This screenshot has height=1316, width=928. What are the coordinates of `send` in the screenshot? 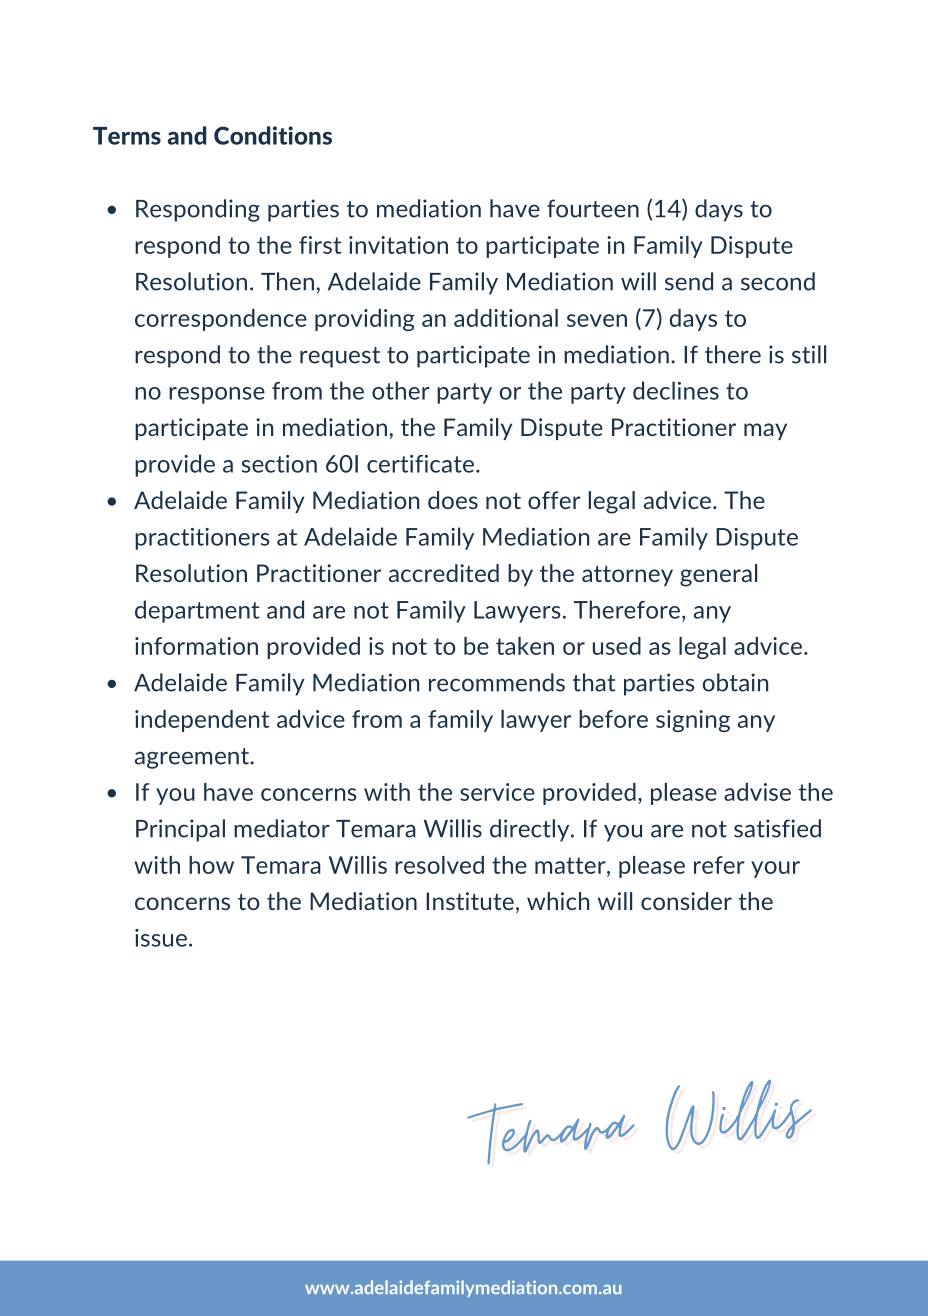 It's located at (689, 281).
